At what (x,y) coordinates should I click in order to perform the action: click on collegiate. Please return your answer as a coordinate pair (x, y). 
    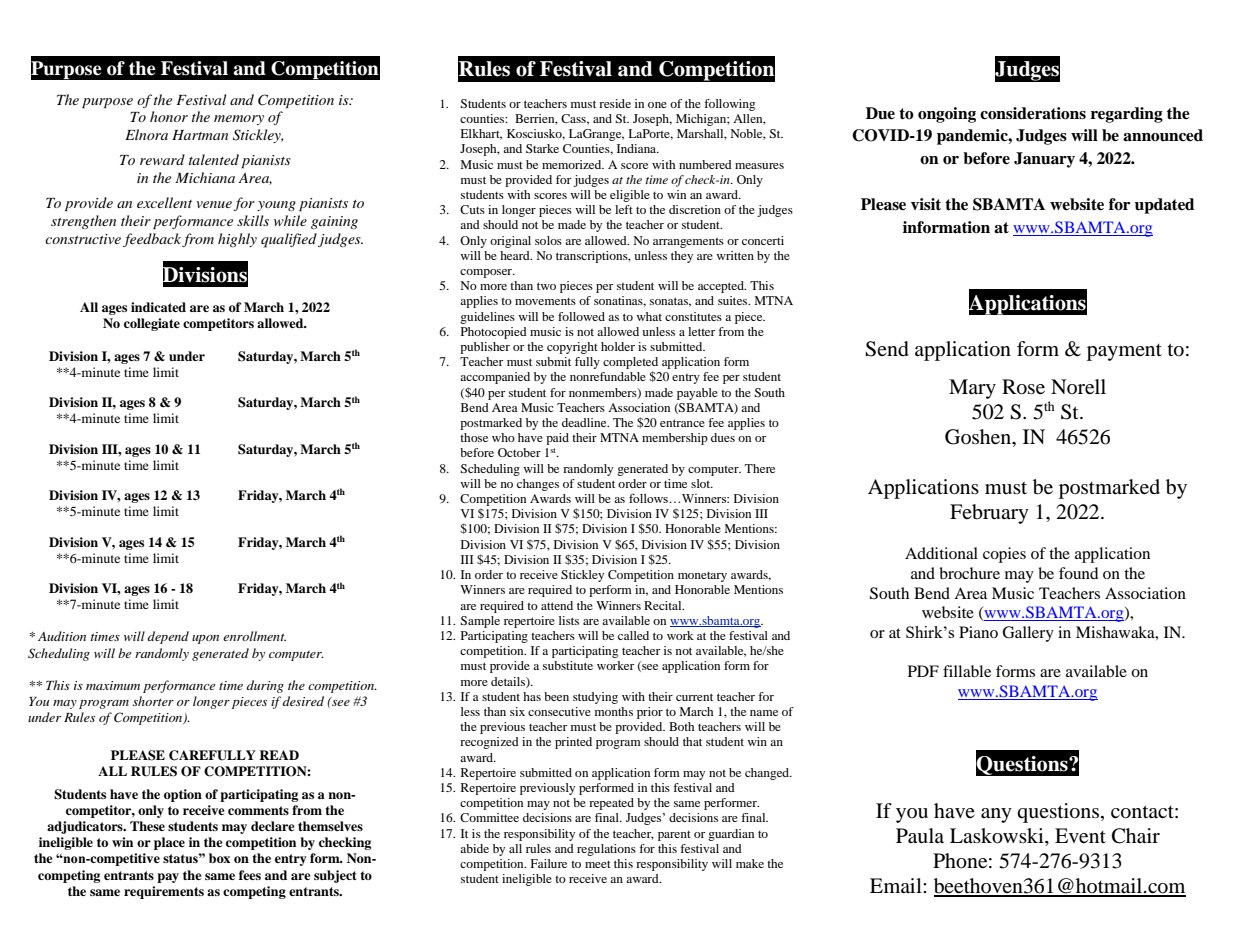
    Looking at the image, I should click on (152, 324).
